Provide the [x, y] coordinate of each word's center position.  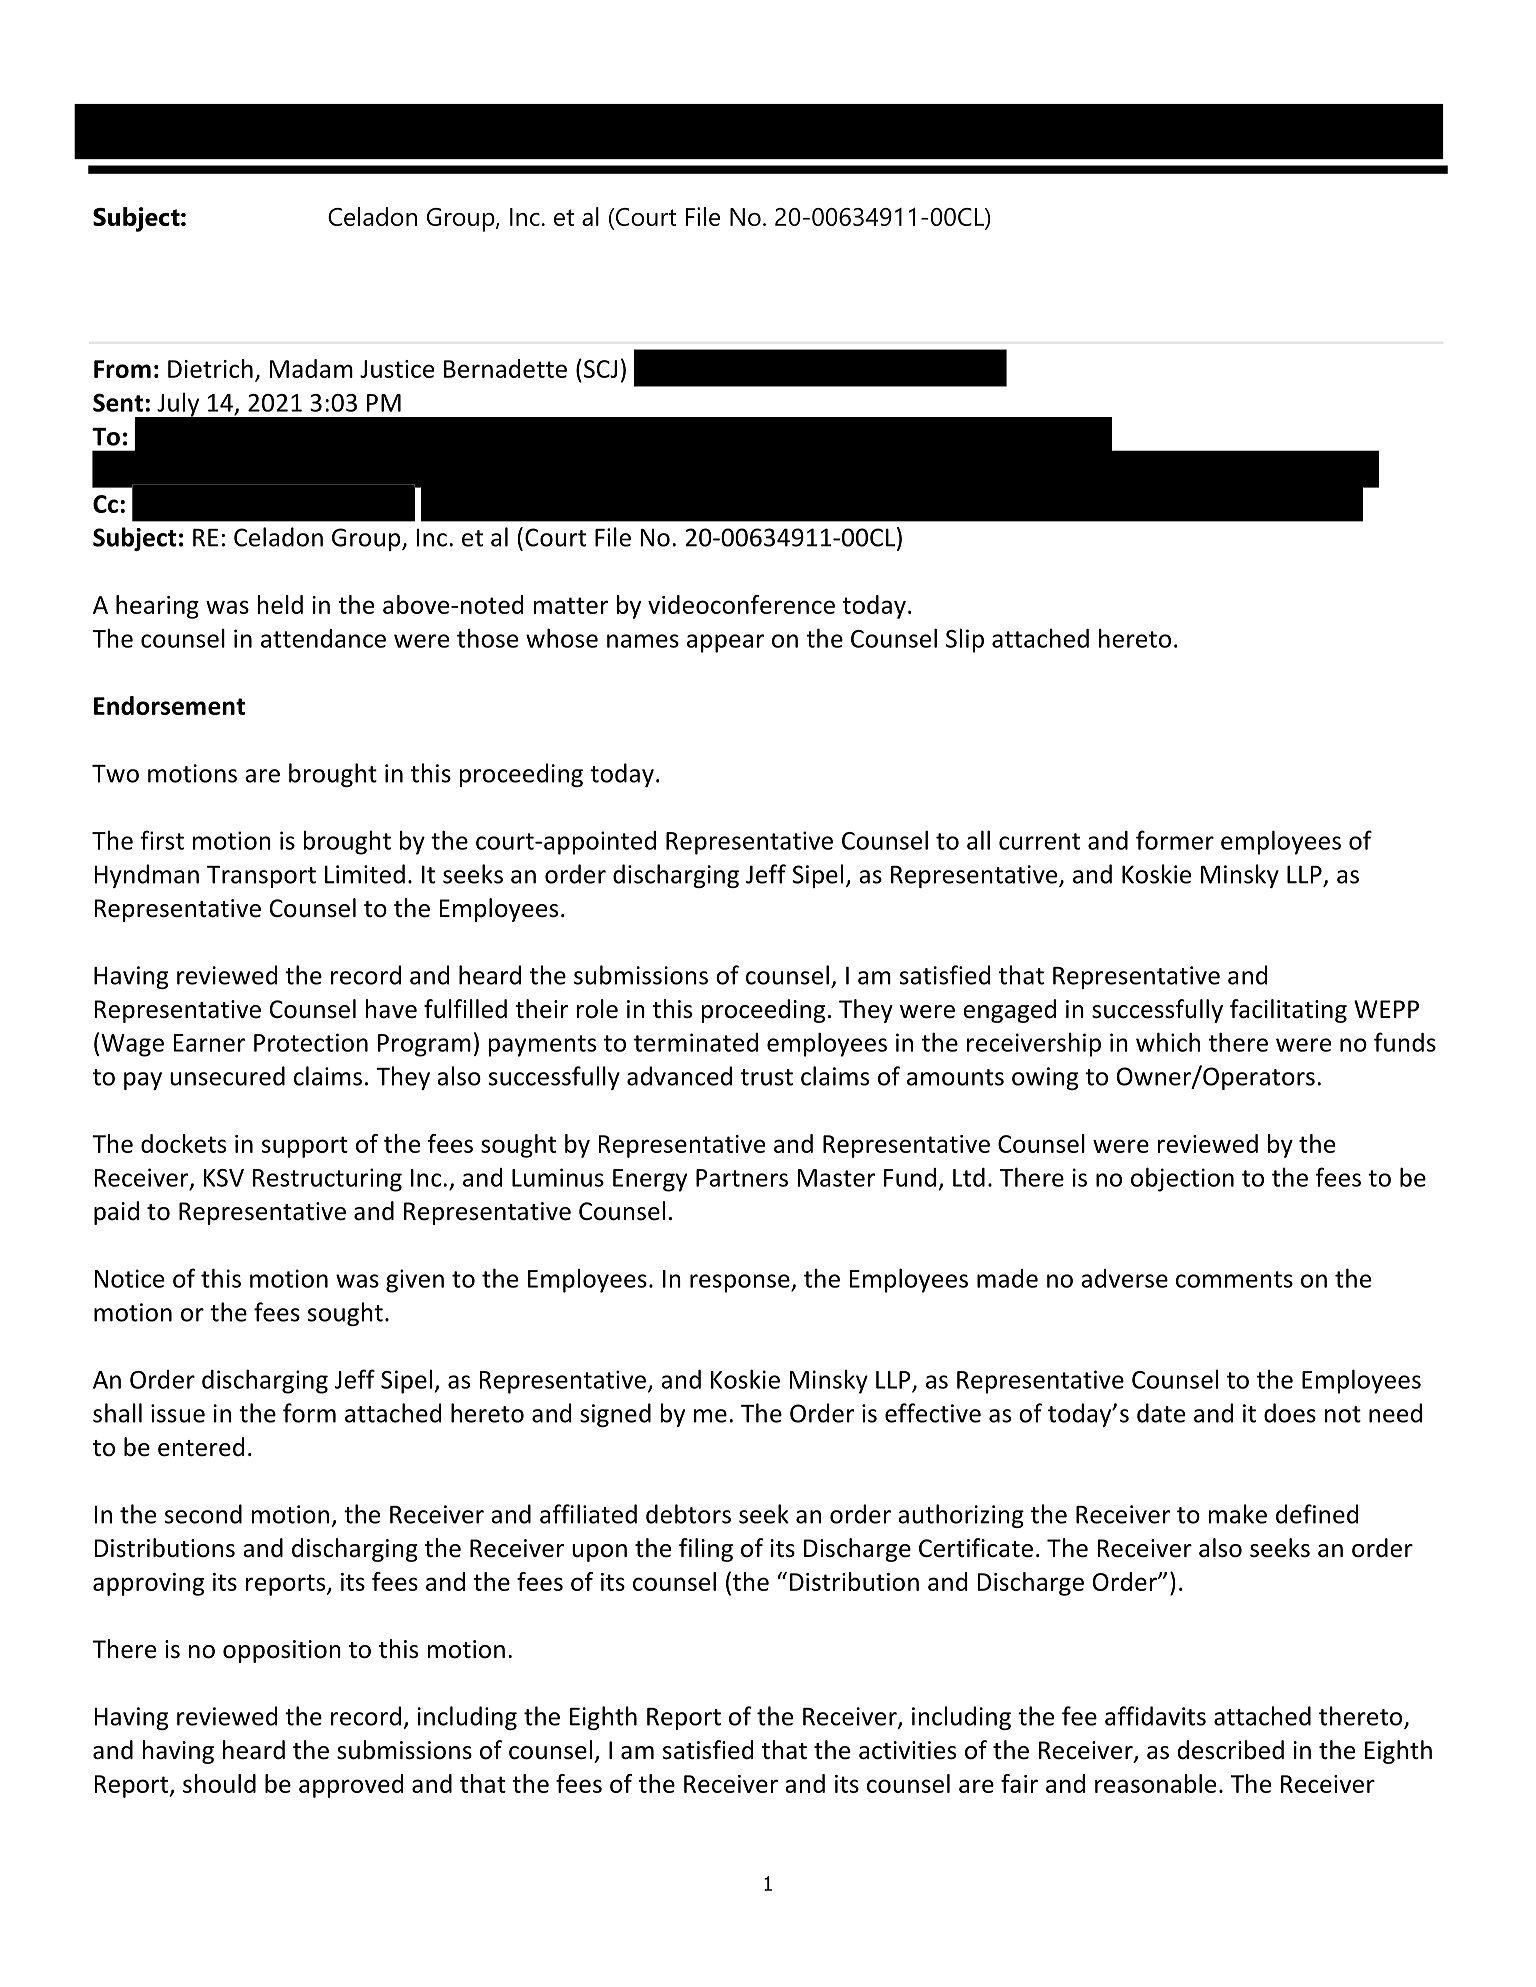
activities [907, 1750]
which [1168, 1042]
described [1231, 1750]
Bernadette [505, 368]
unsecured [227, 1076]
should [219, 1783]
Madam [311, 368]
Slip [965, 640]
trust [766, 1077]
